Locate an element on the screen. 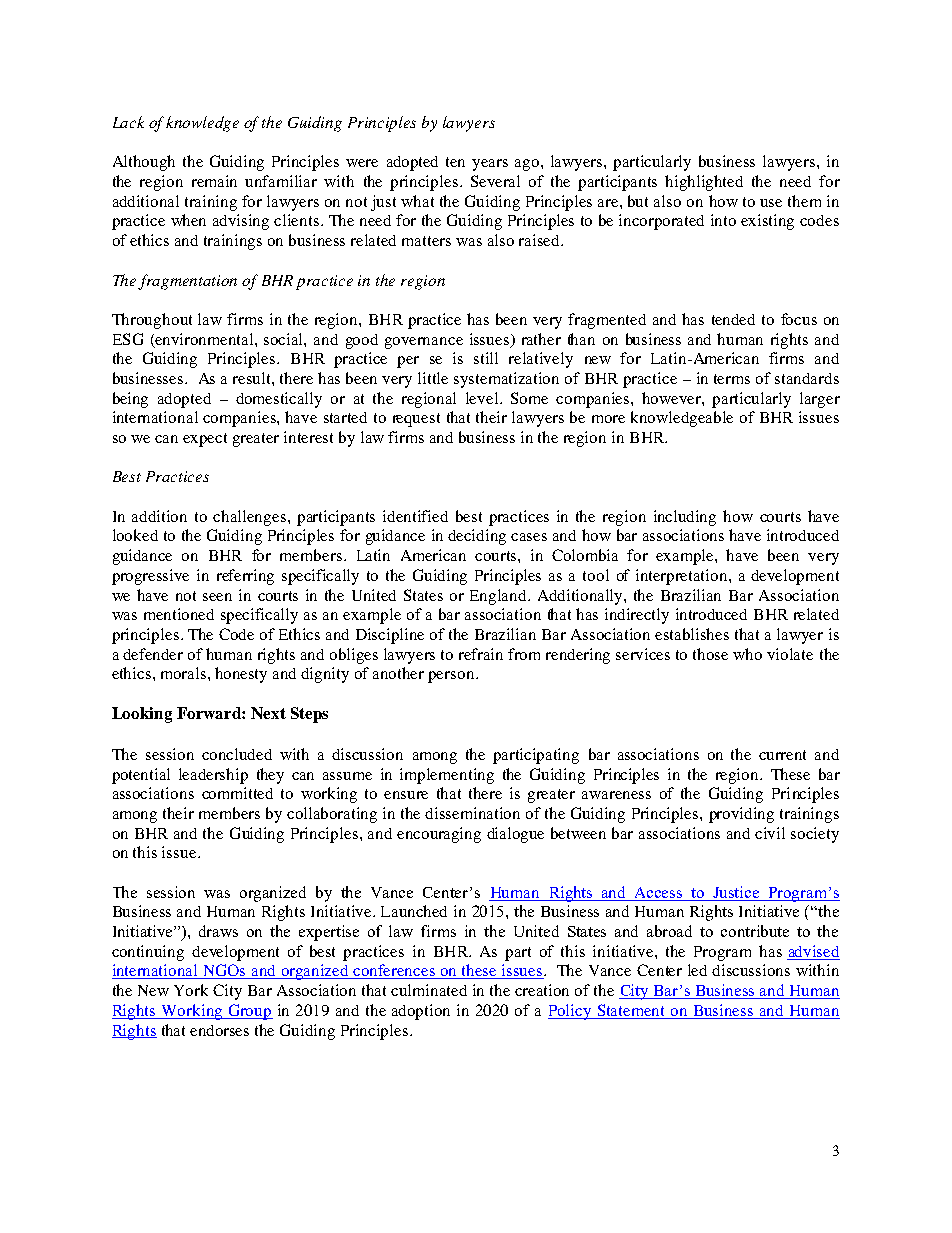 This screenshot has height=1233, width=952. seen is located at coordinates (217, 597).
